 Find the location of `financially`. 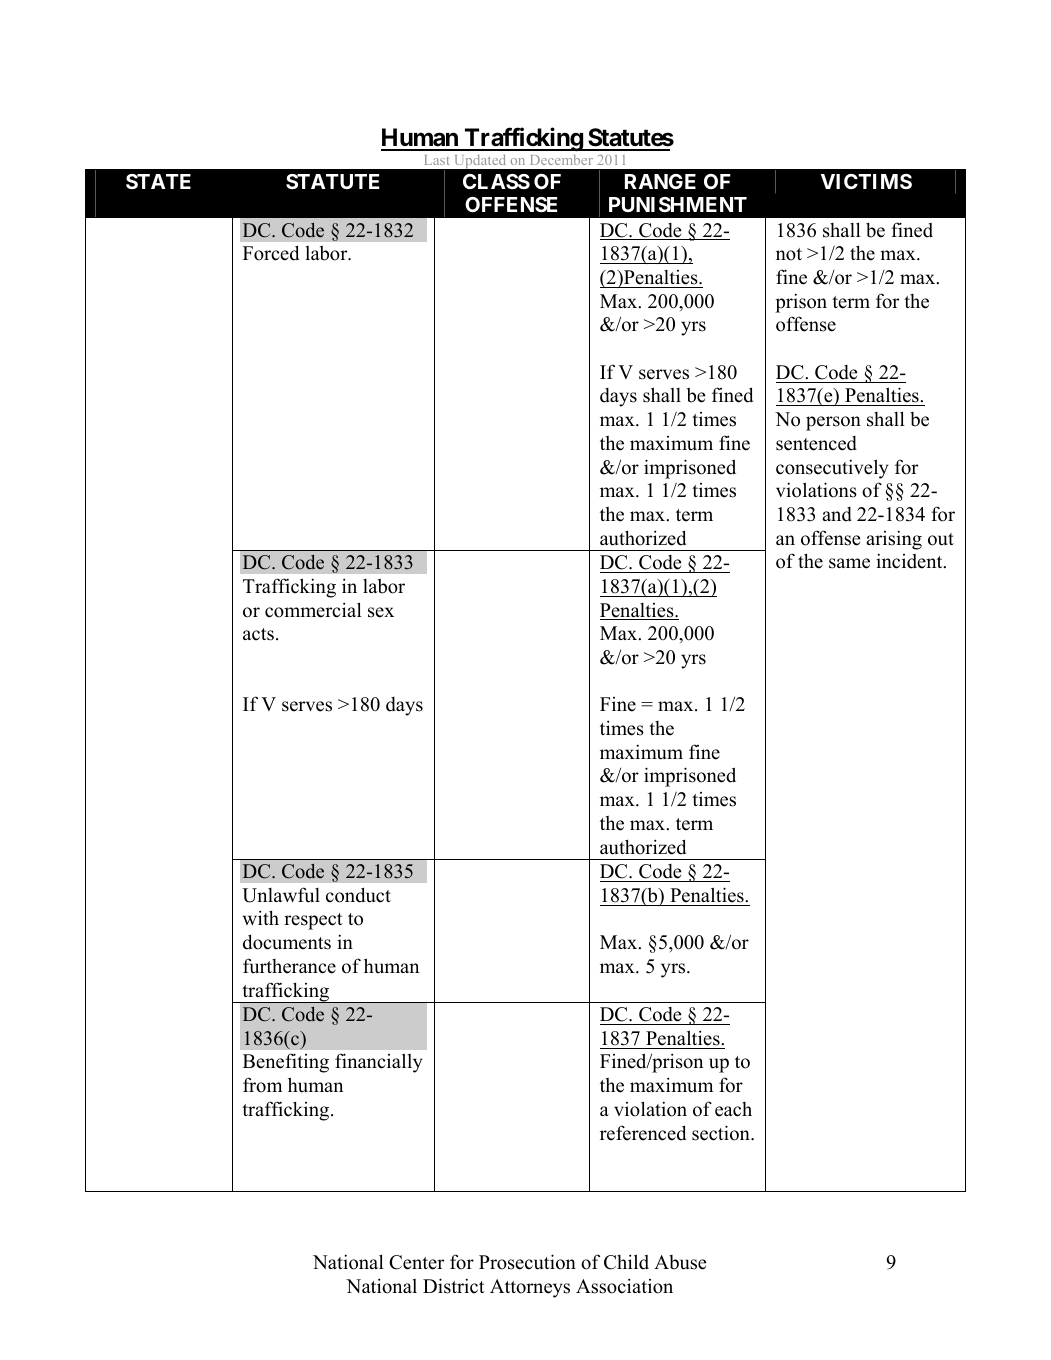

financially is located at coordinates (378, 1063).
